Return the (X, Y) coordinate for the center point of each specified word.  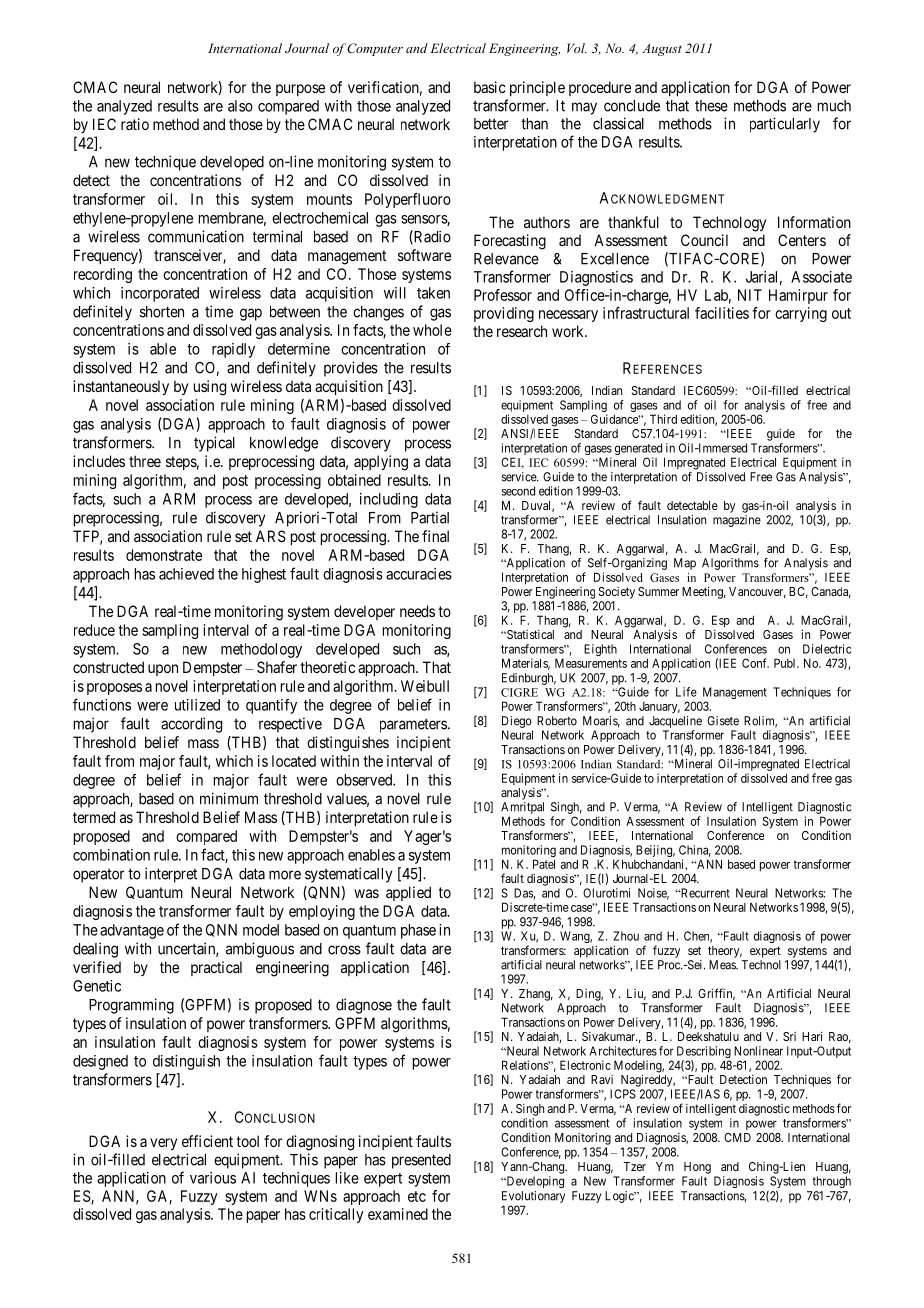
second (518, 491)
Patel (544, 864)
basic (490, 87)
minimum (229, 798)
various (213, 1178)
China (695, 851)
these (711, 106)
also (240, 106)
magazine (737, 521)
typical (214, 444)
